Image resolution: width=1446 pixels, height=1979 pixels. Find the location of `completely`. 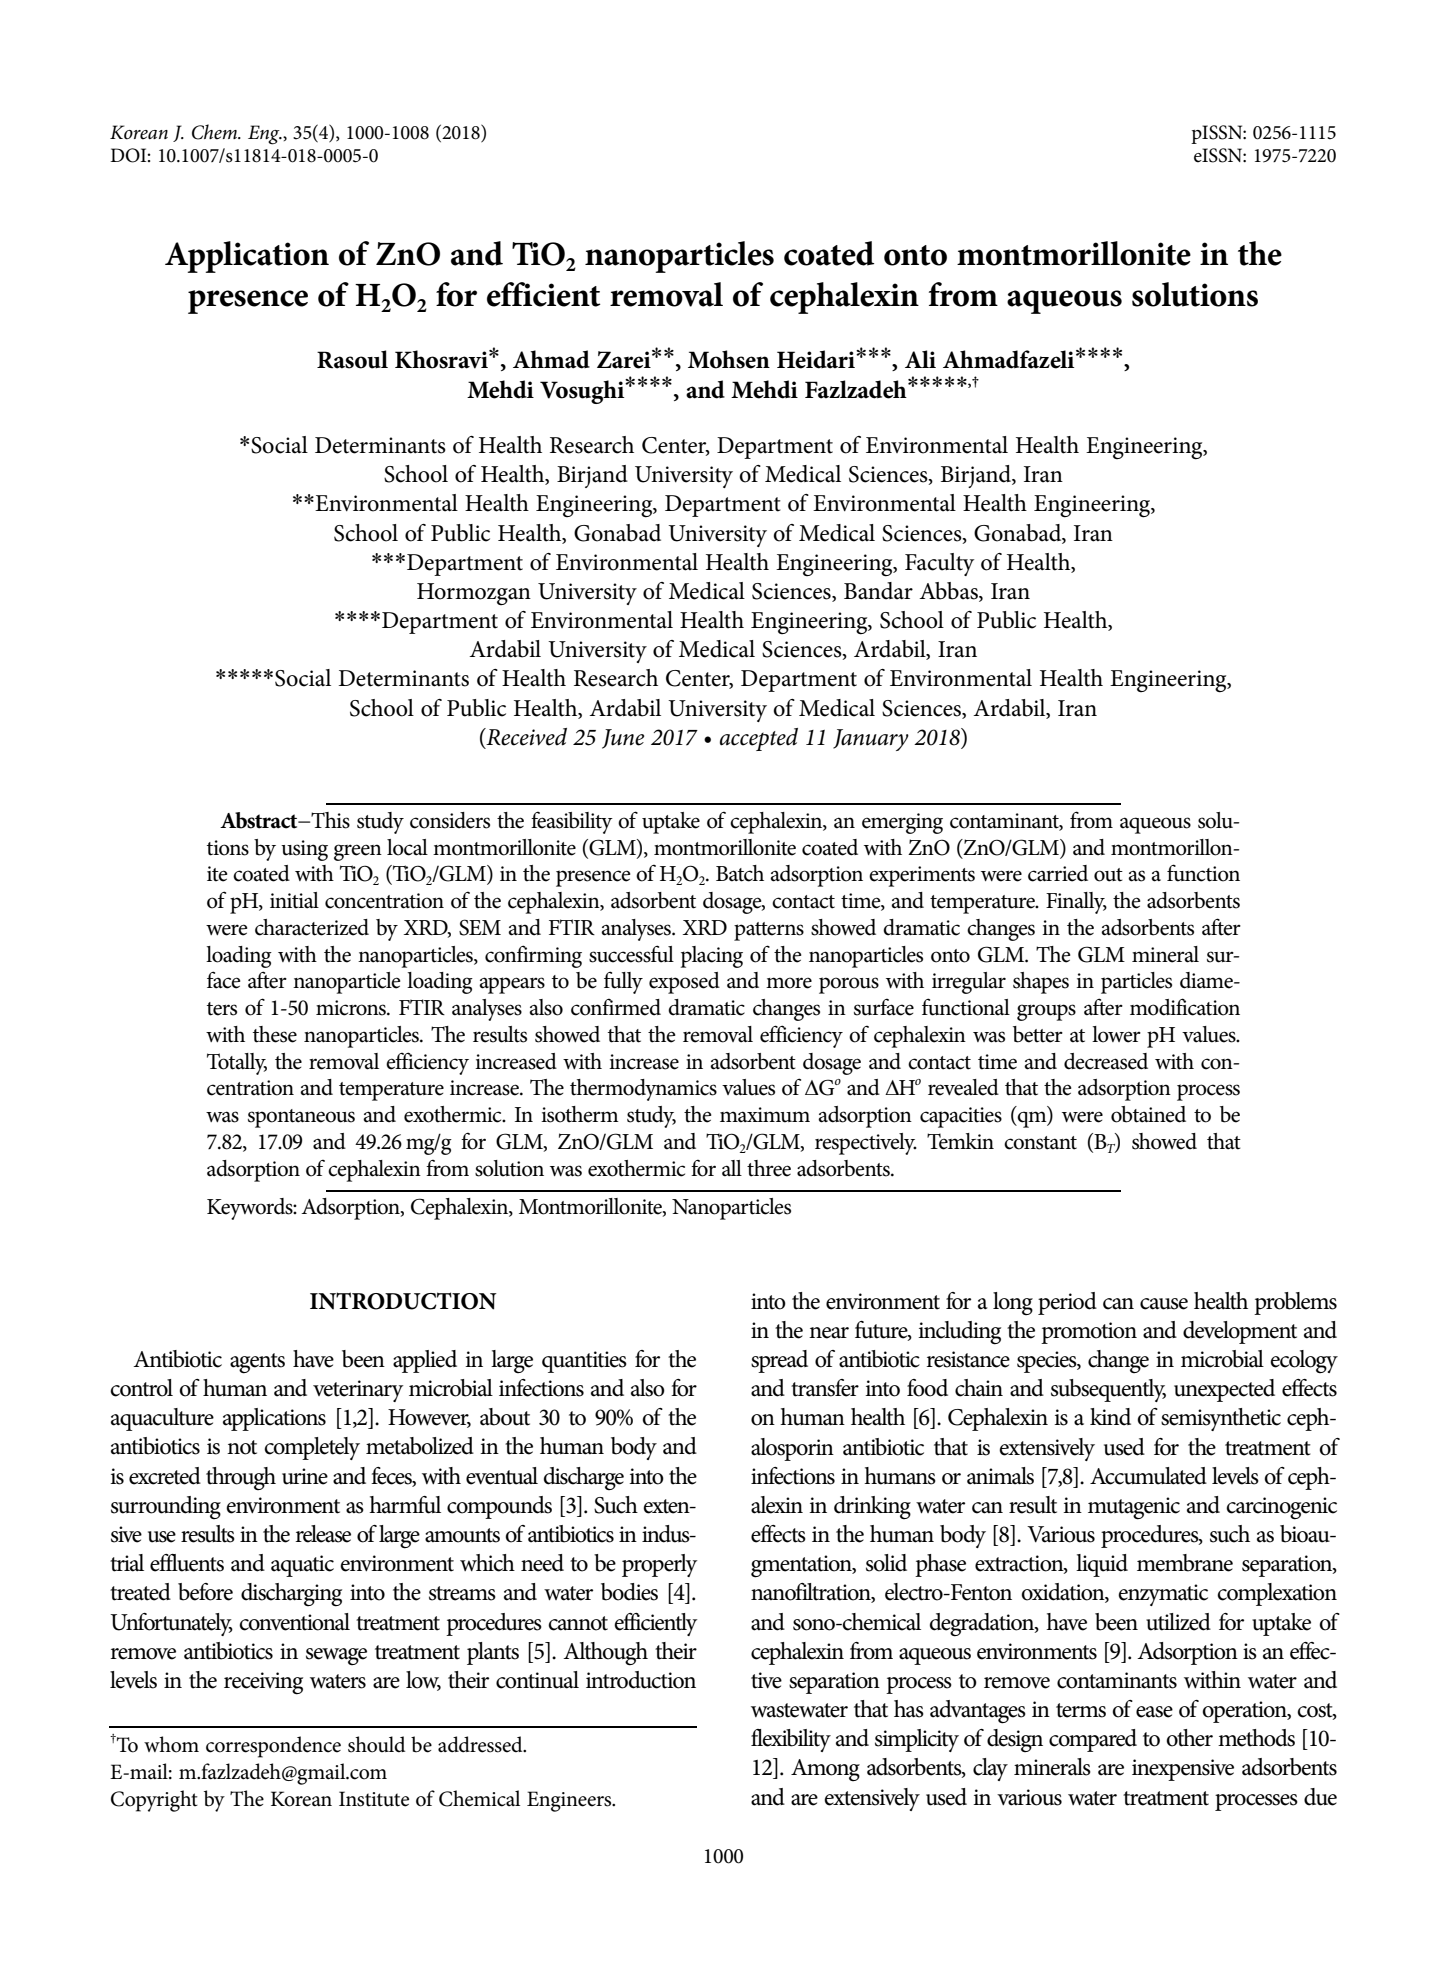

completely is located at coordinates (312, 1448).
